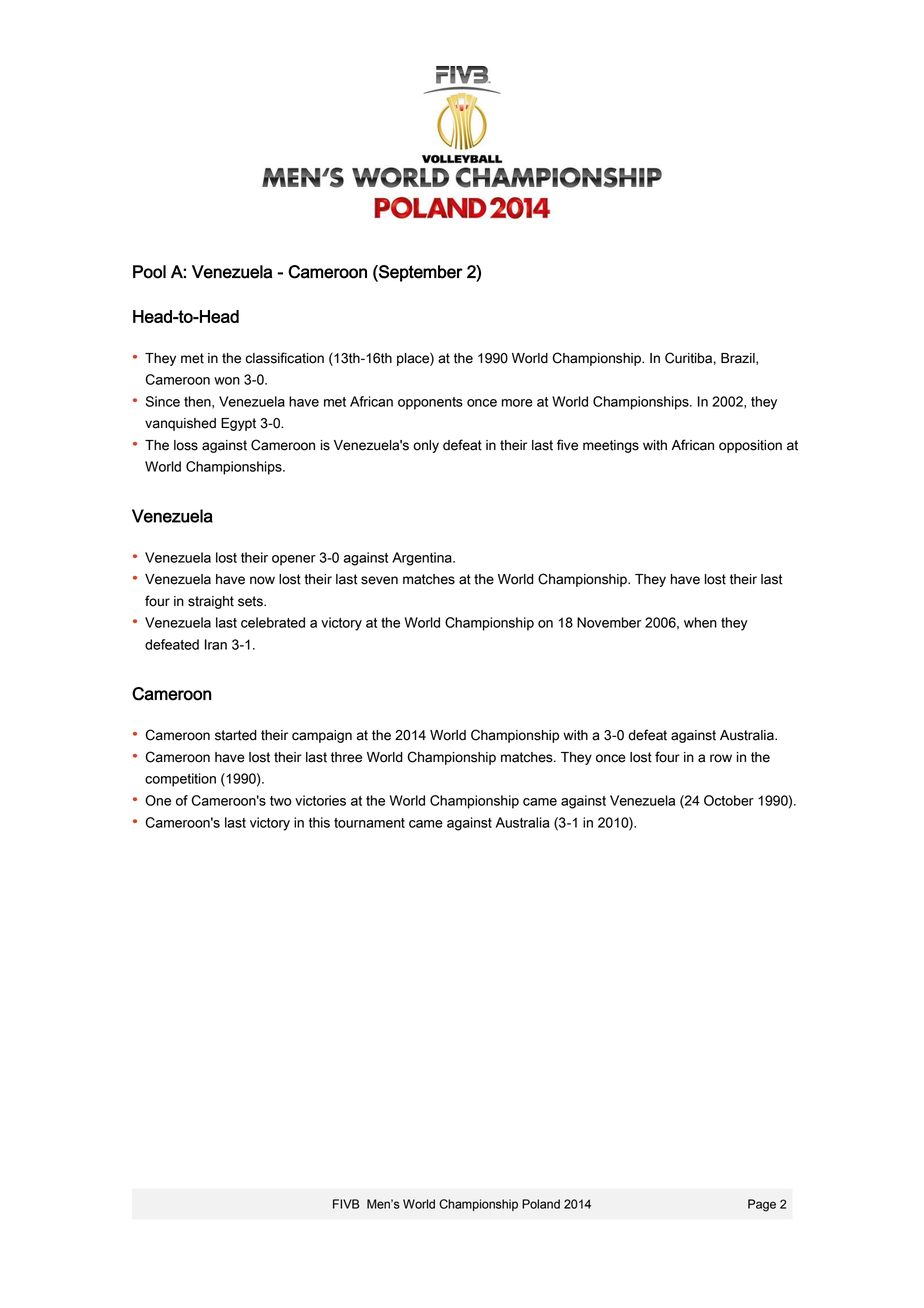 The height and width of the screenshot is (1308, 924). I want to click on Pool, so click(149, 272).
